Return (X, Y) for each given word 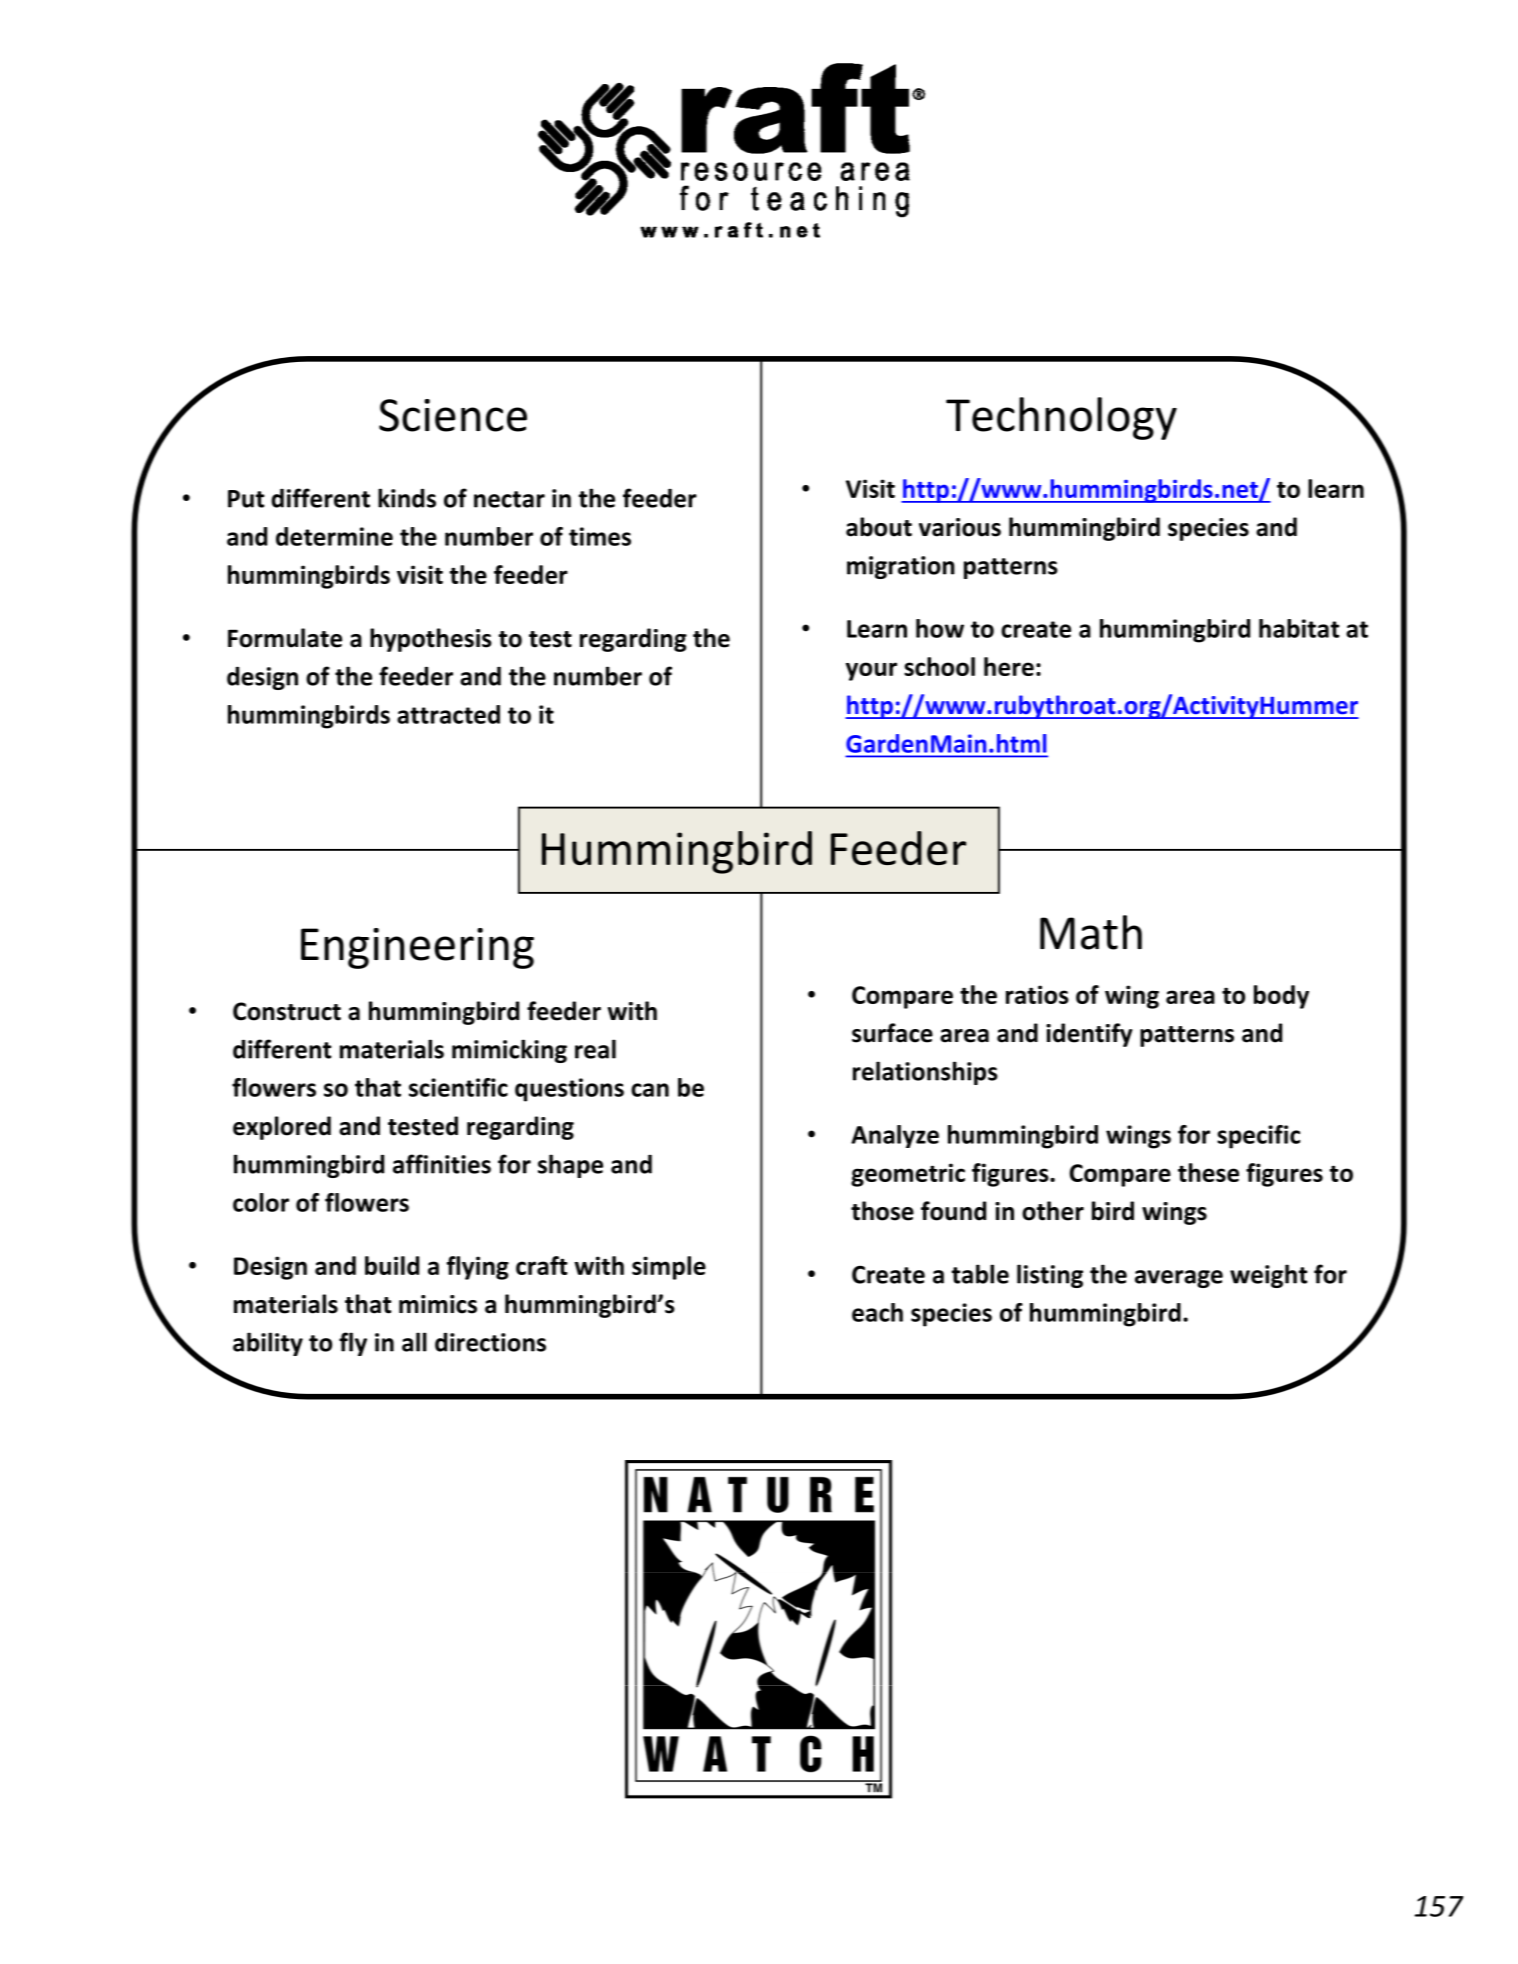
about (879, 527)
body (1281, 997)
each (877, 1312)
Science (453, 415)
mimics (438, 1304)
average (1179, 1279)
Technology (1061, 418)
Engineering (417, 948)
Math (1091, 932)
